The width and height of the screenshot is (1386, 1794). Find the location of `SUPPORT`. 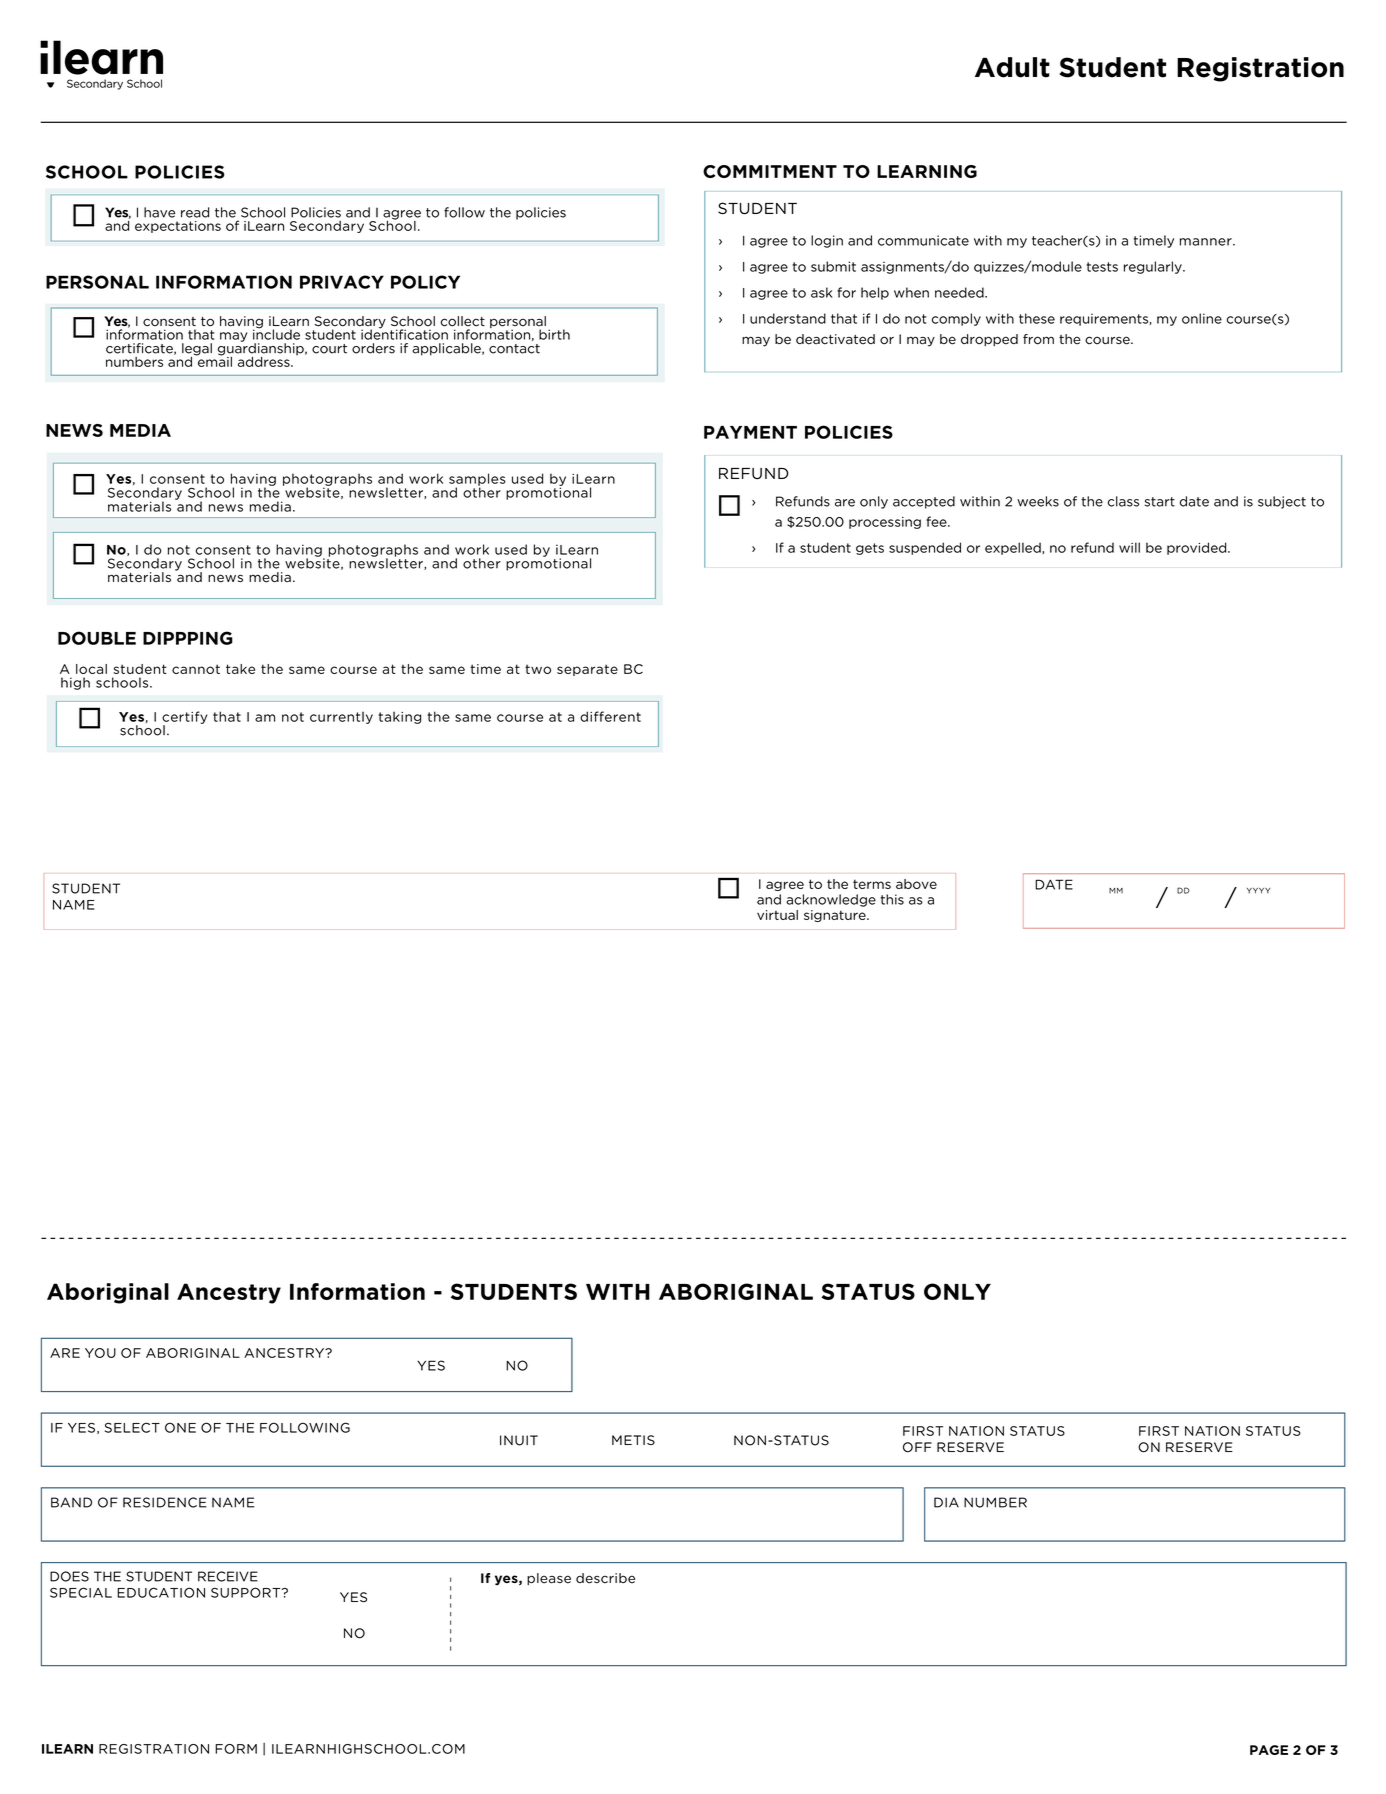

SUPPORT is located at coordinates (247, 1592).
